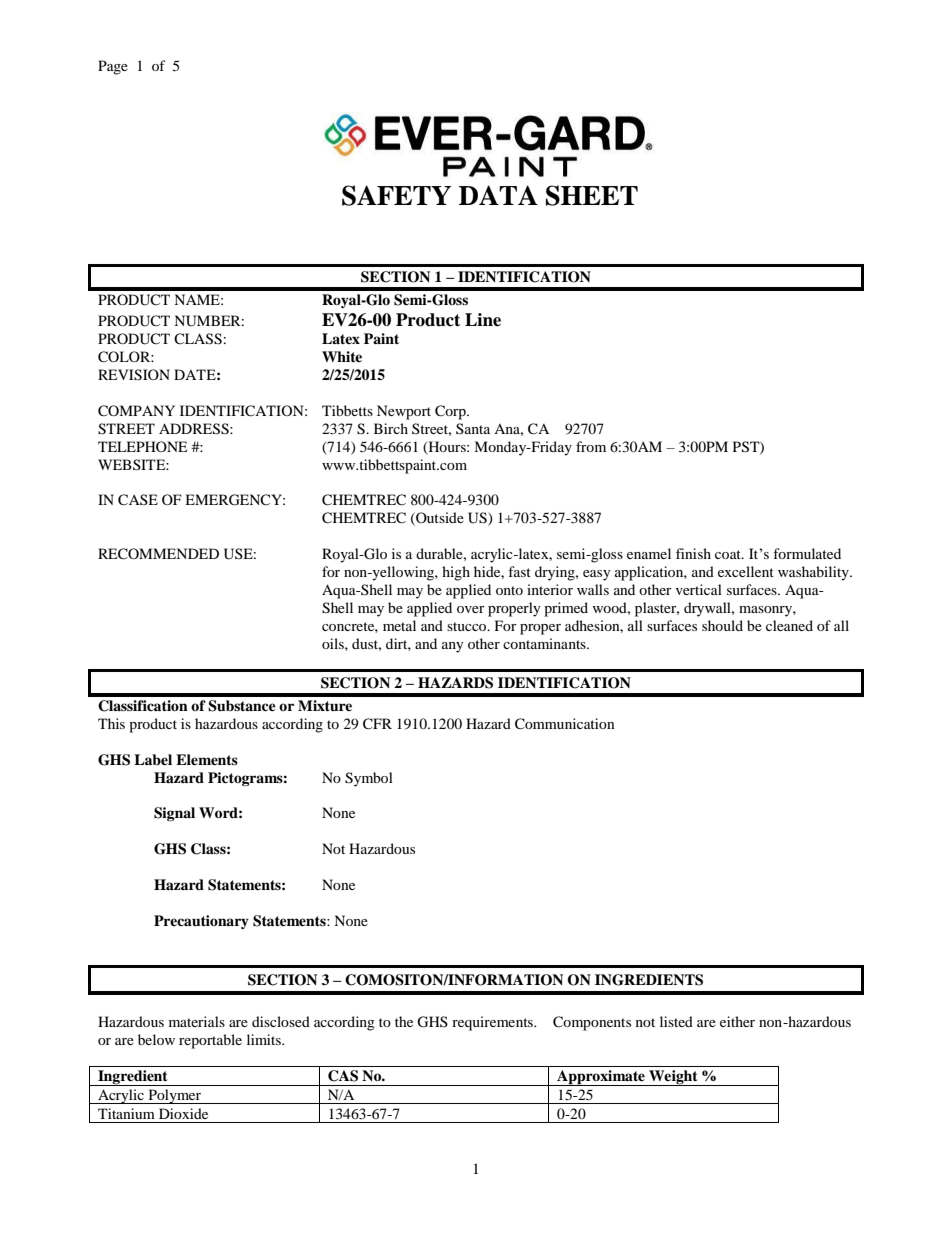  What do you see at coordinates (498, 195) in the screenshot?
I see `DATA` at bounding box center [498, 195].
